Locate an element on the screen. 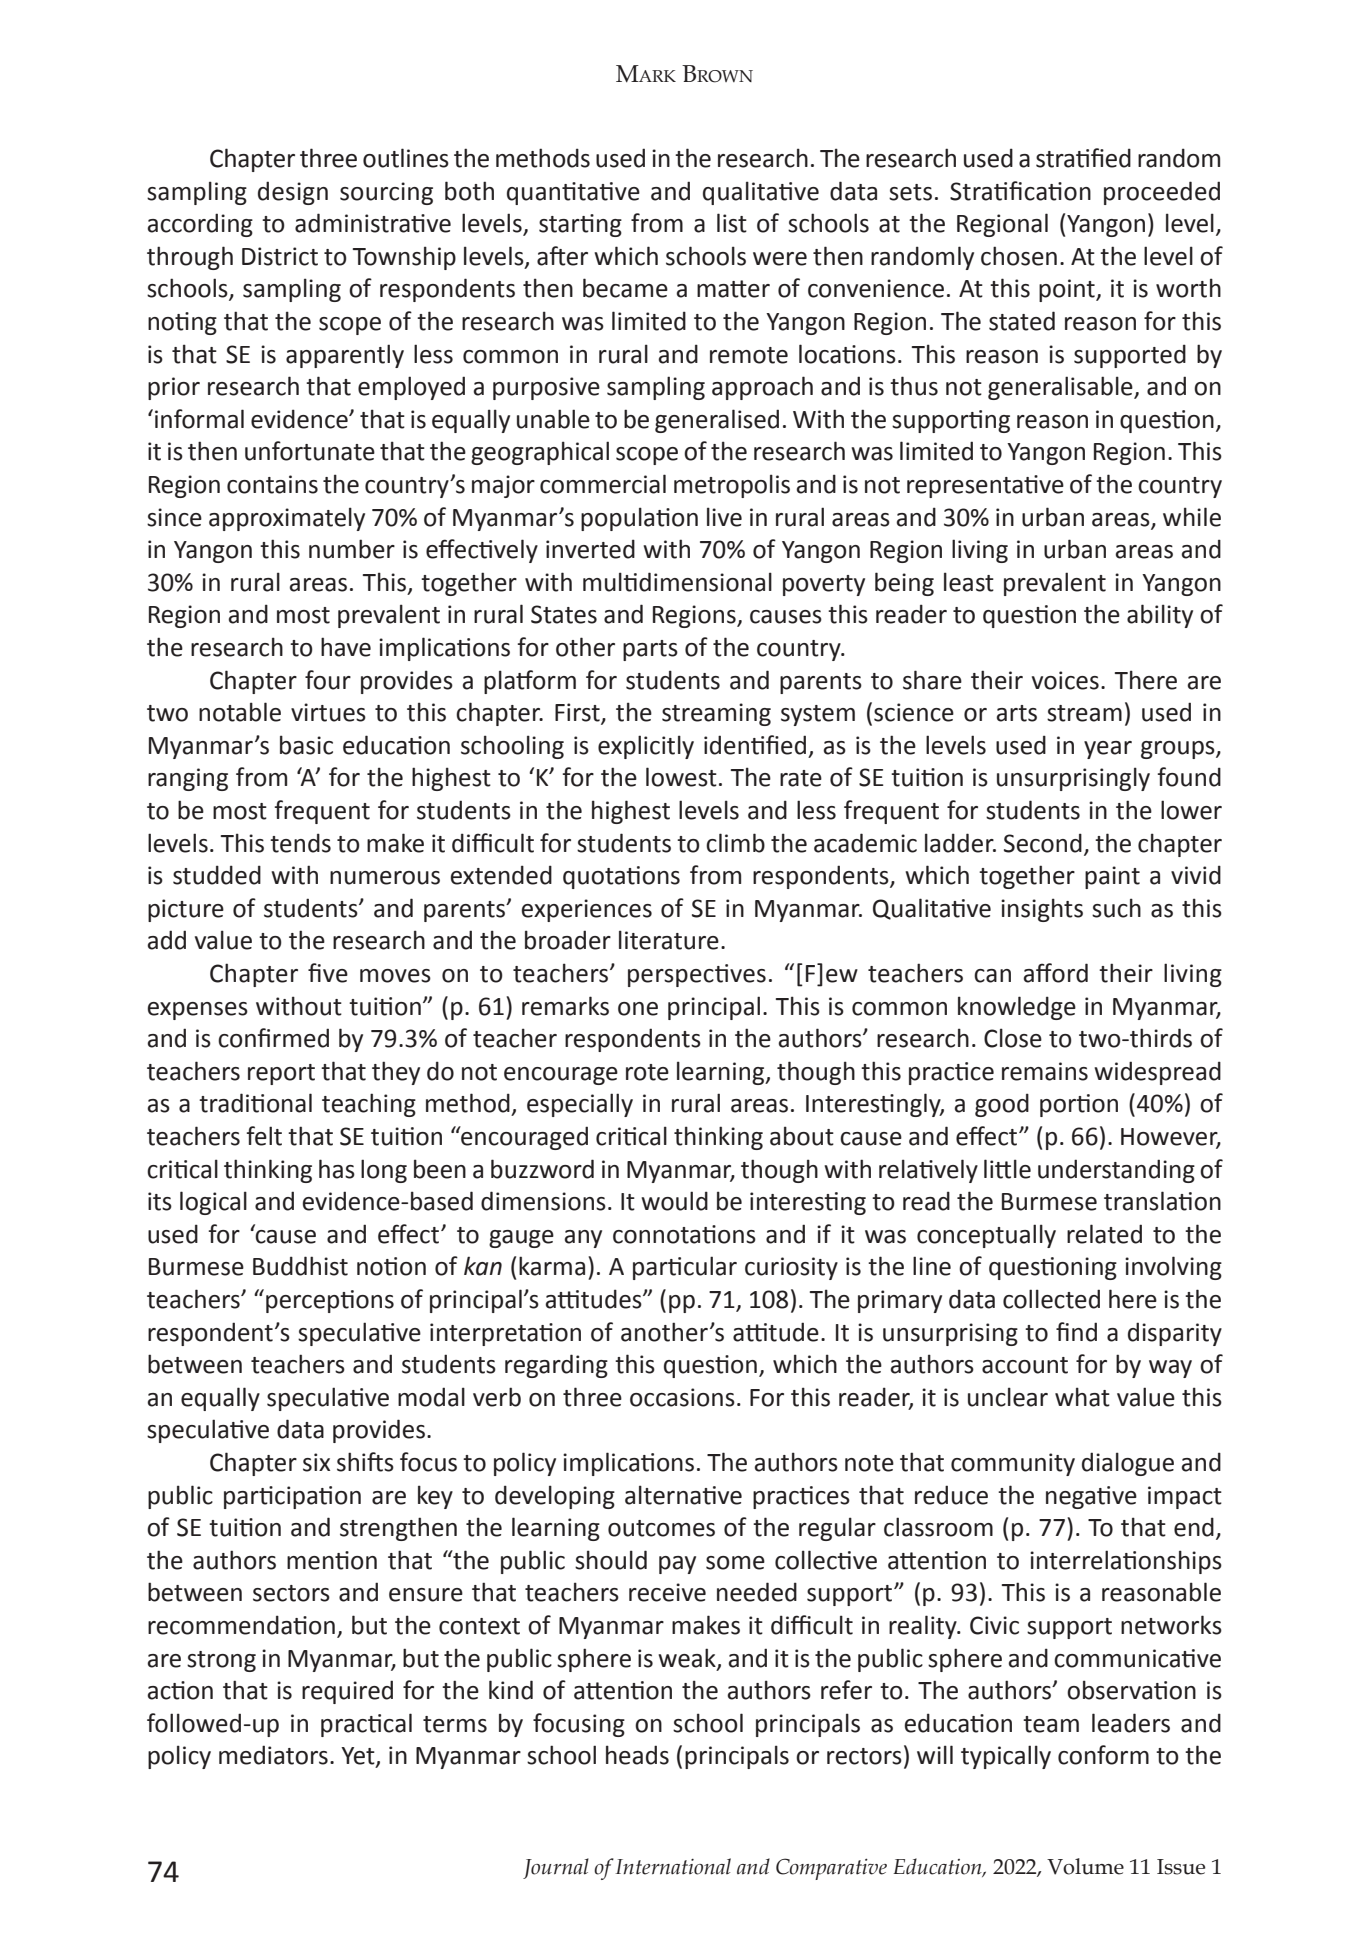 Image resolution: width=1369 pixels, height=1956 pixels. Buddhist is located at coordinates (300, 1266).
